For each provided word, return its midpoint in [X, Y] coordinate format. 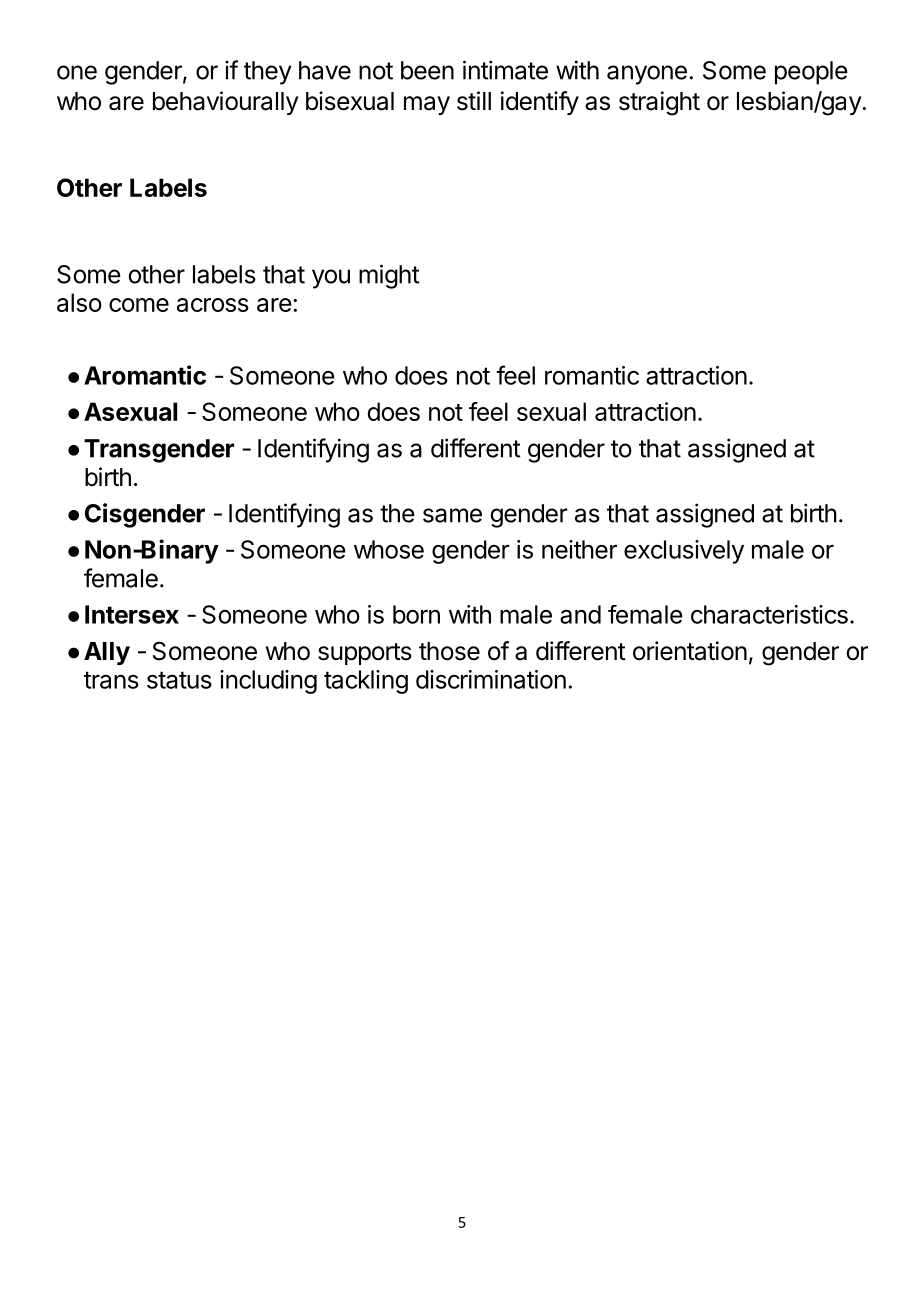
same [452, 515]
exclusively [684, 552]
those [449, 651]
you [331, 279]
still [474, 101]
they [268, 73]
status [179, 680]
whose [389, 549]
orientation [690, 651]
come [139, 305]
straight [659, 103]
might [389, 276]
